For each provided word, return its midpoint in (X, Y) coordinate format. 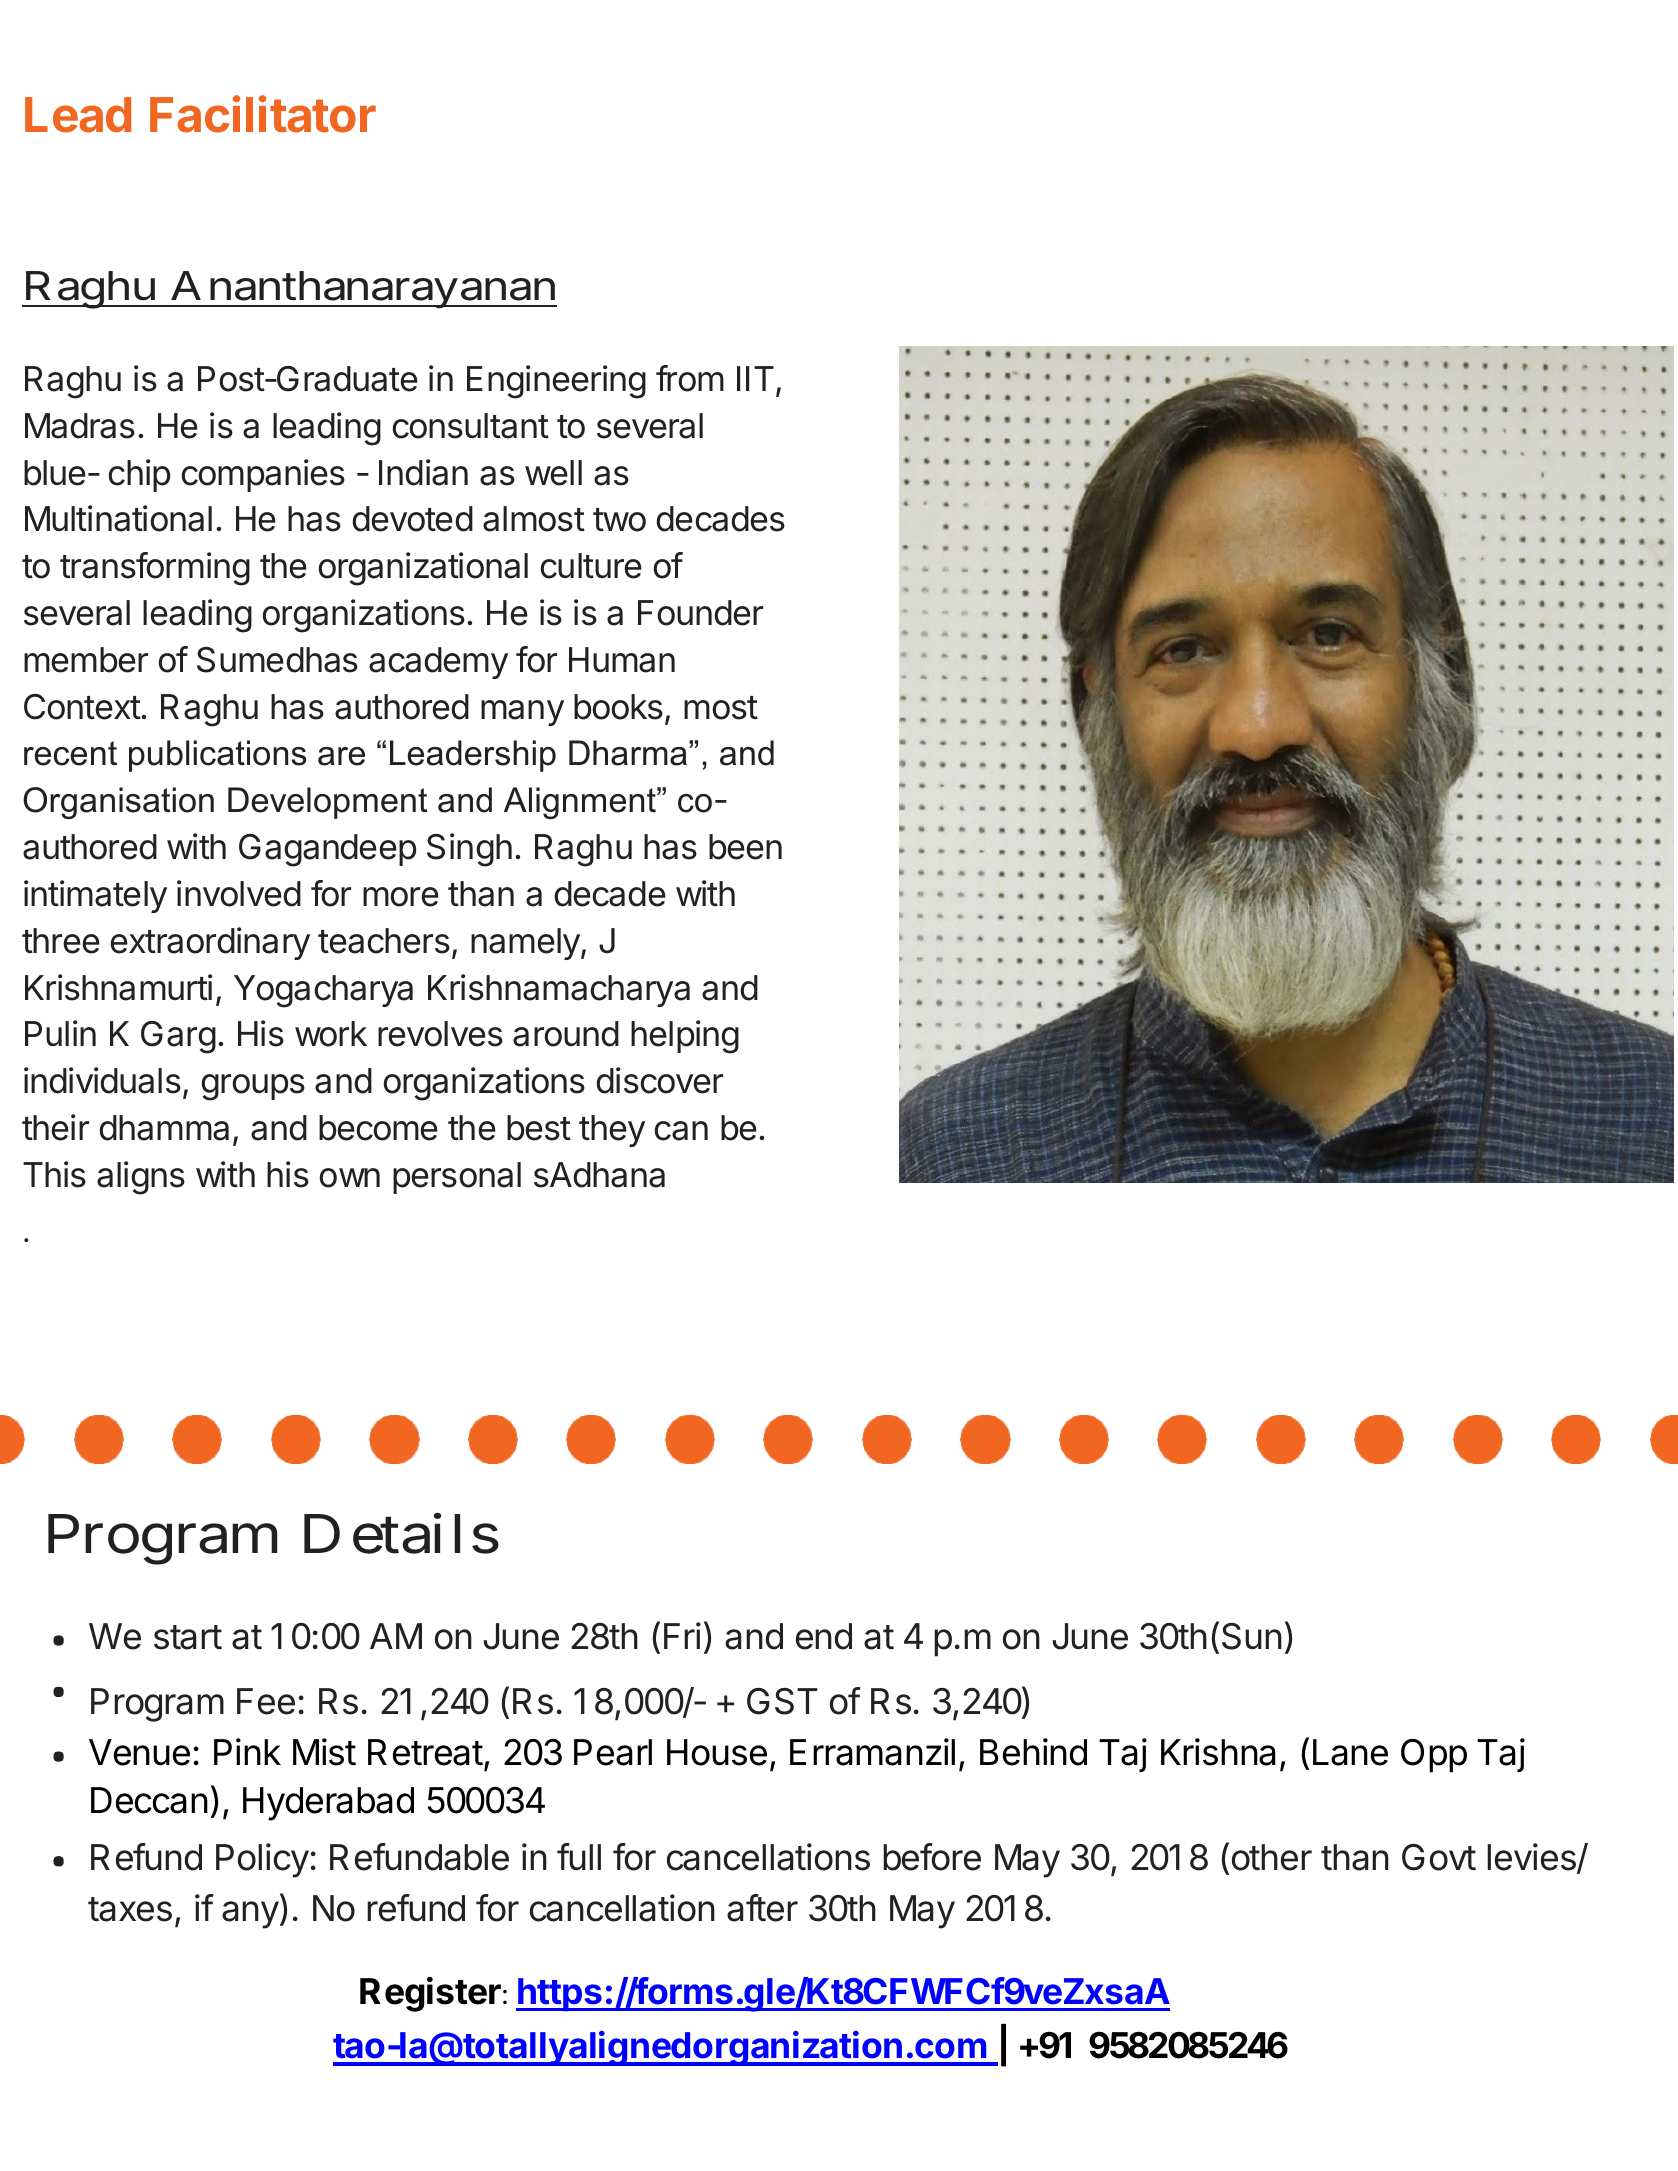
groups (253, 1087)
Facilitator (263, 114)
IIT (755, 378)
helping (685, 1037)
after (762, 1908)
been (745, 847)
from (690, 378)
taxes (130, 1909)
